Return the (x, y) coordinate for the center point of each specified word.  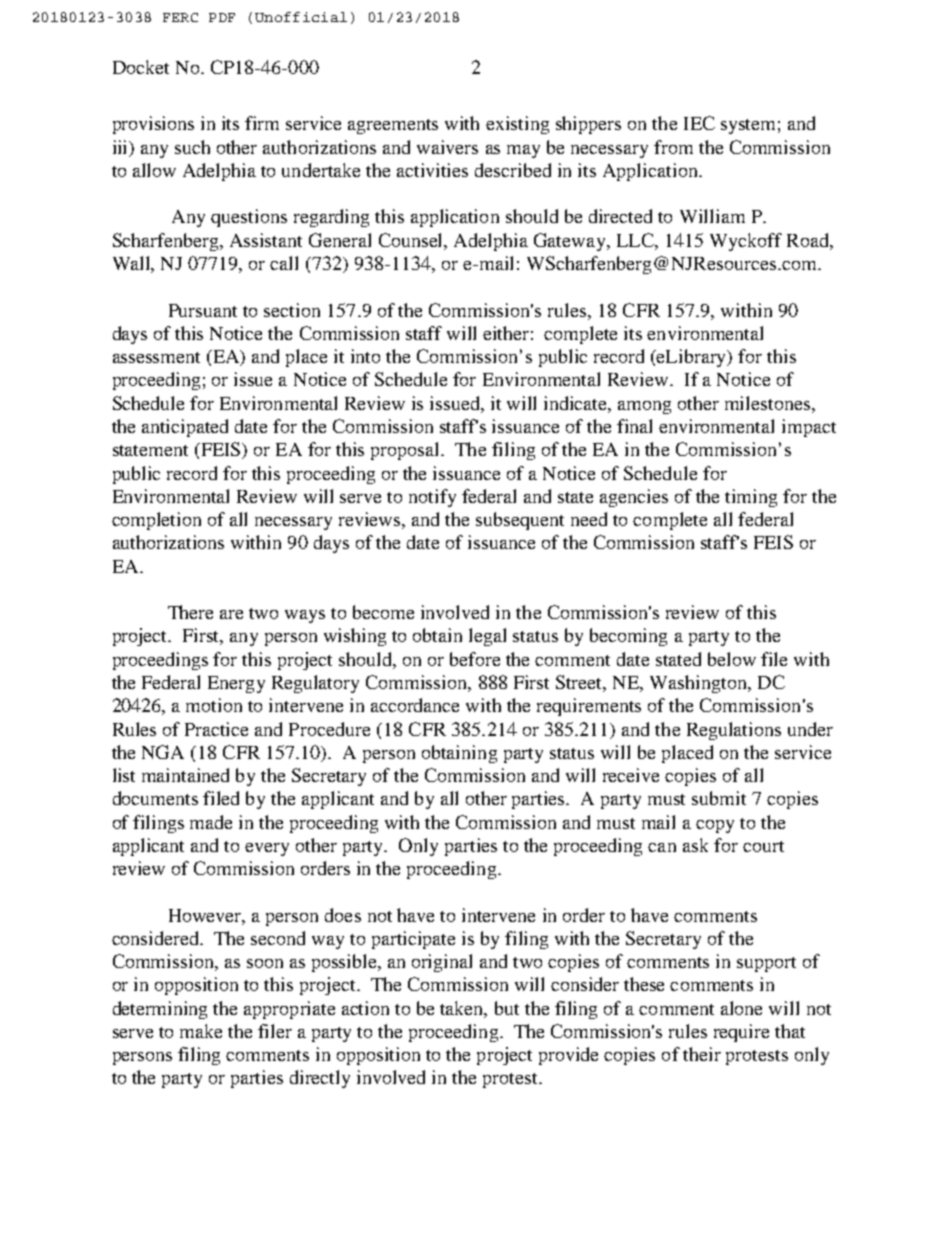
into (365, 356)
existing (517, 125)
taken (463, 1009)
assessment (156, 357)
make (201, 1031)
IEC (699, 123)
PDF (222, 17)
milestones (767, 403)
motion (214, 705)
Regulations (734, 731)
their (702, 1054)
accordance (415, 705)
